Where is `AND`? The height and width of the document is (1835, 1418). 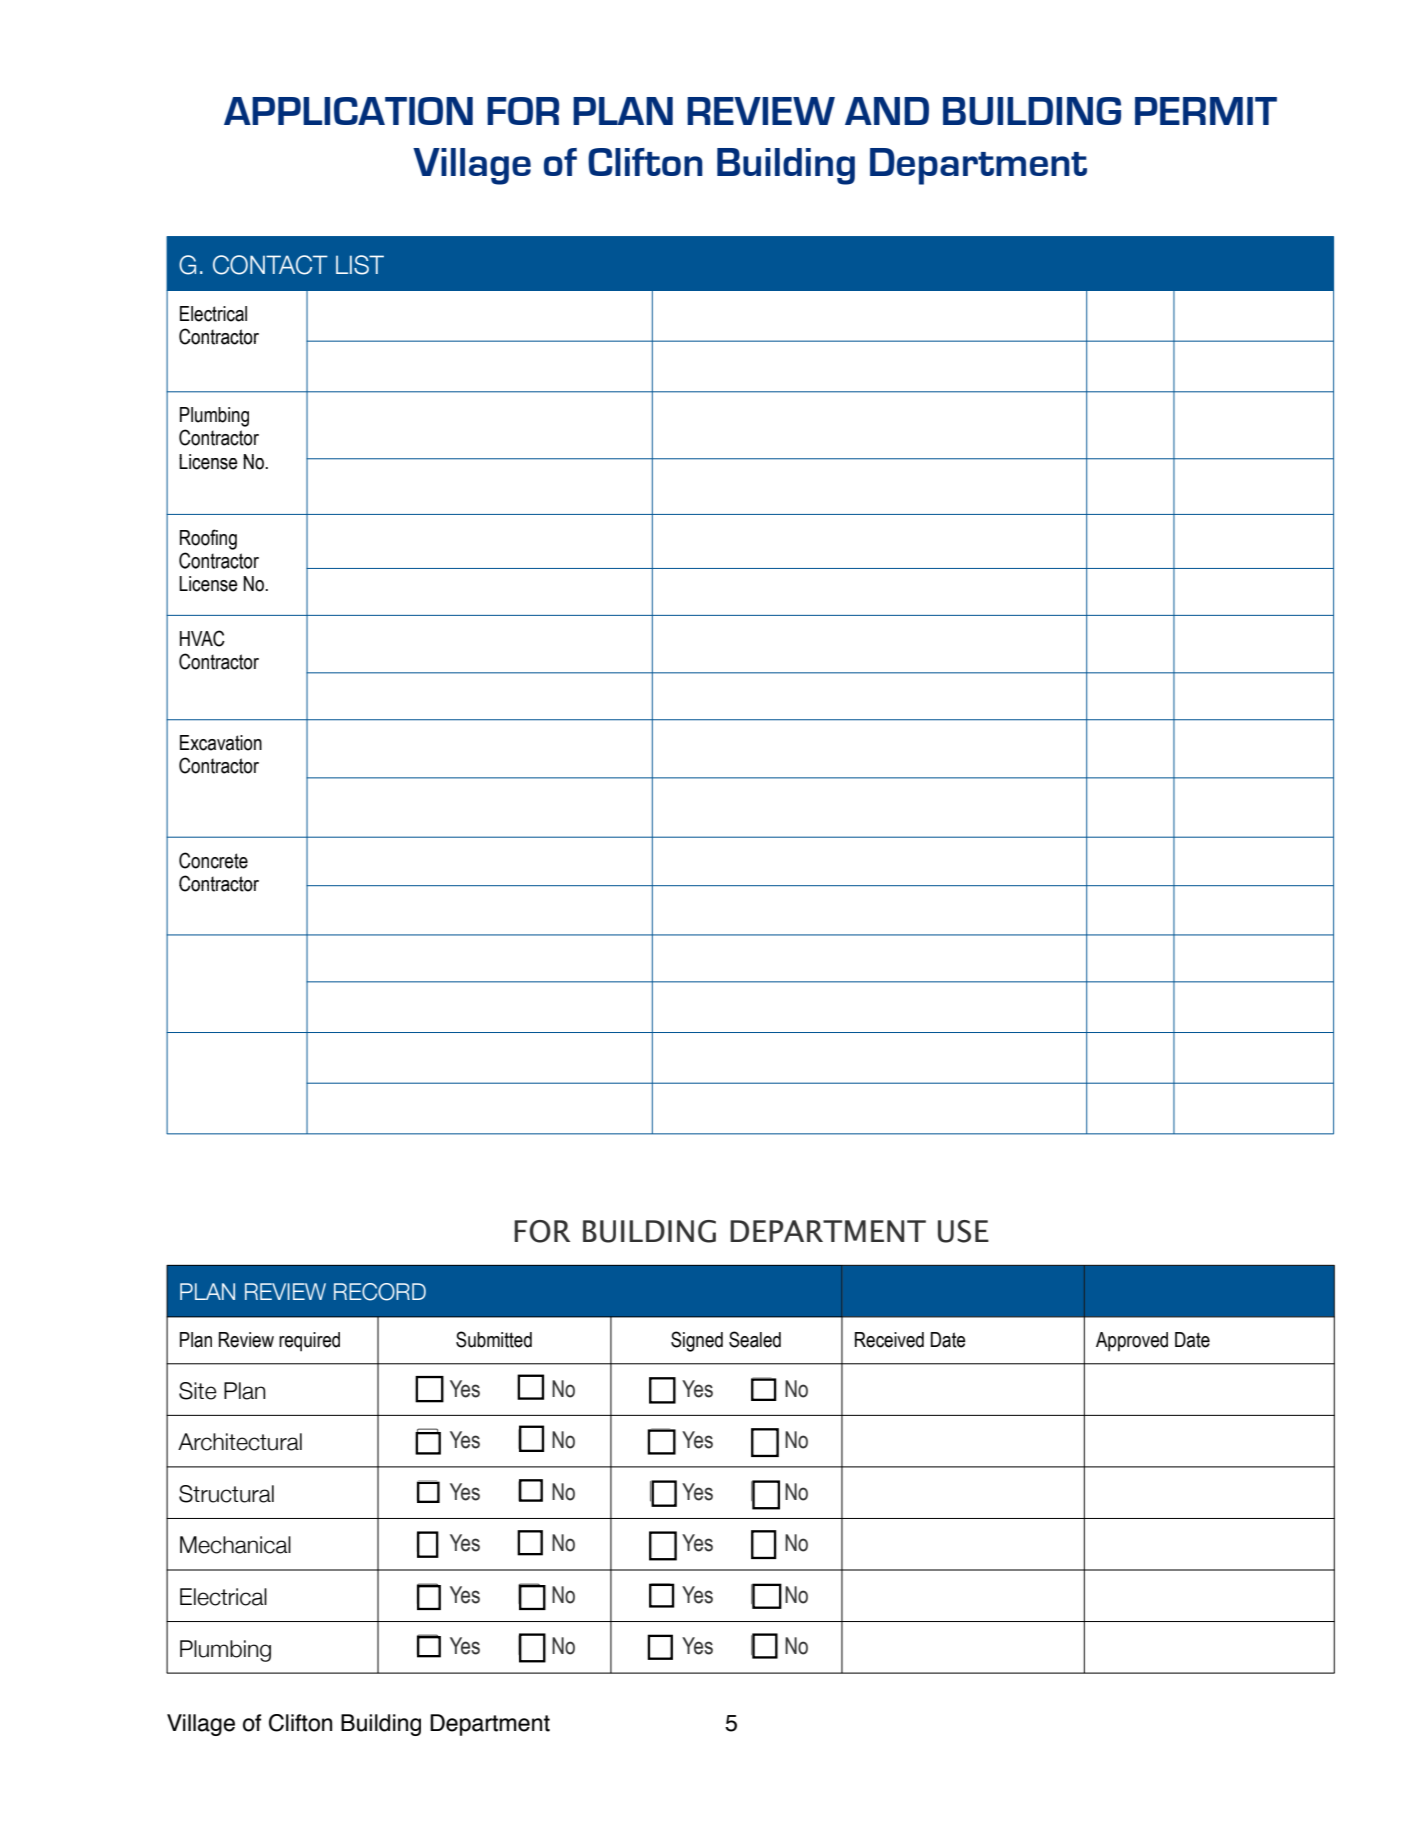
AND is located at coordinates (887, 111).
